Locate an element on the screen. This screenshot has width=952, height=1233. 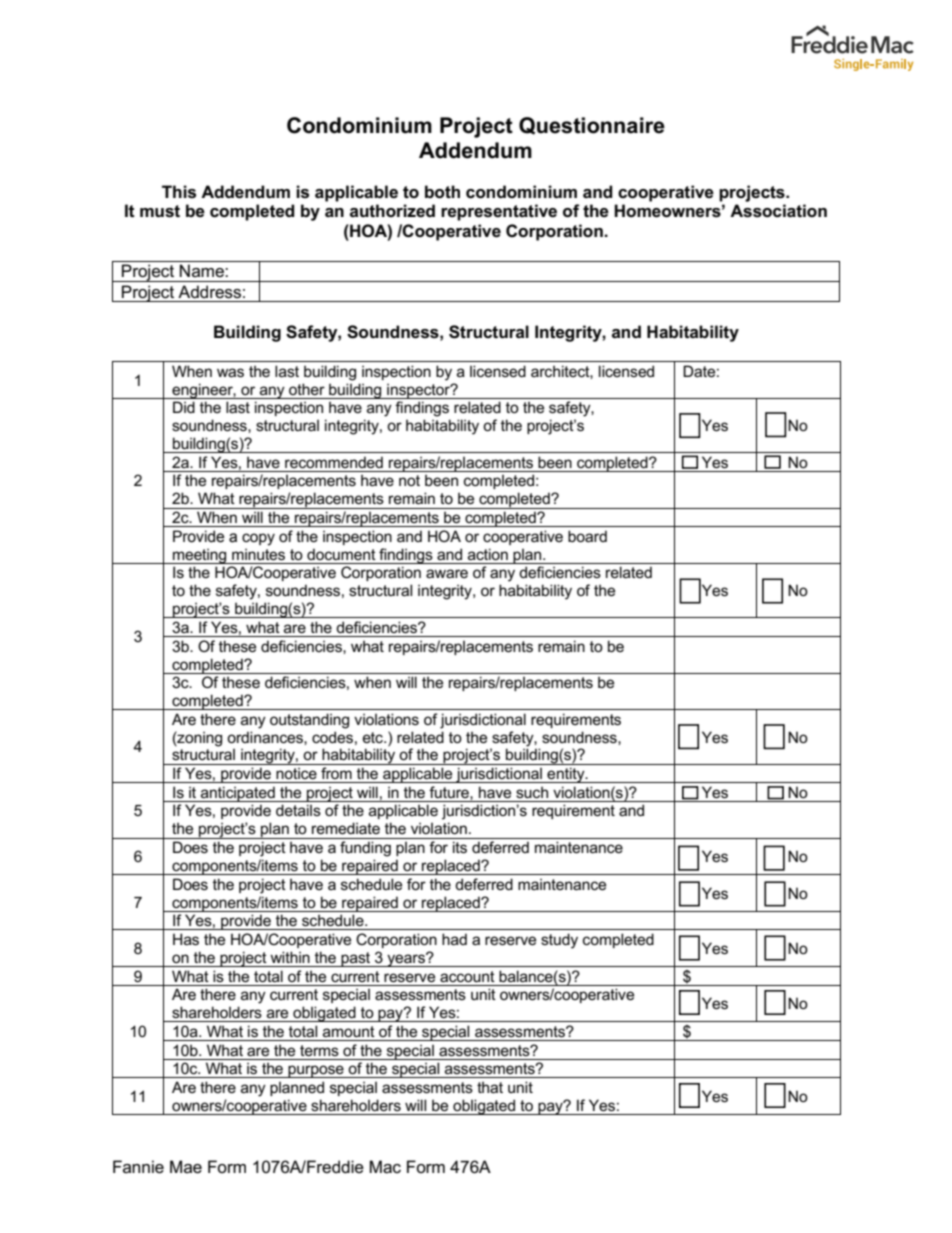
Did is located at coordinates (184, 407).
